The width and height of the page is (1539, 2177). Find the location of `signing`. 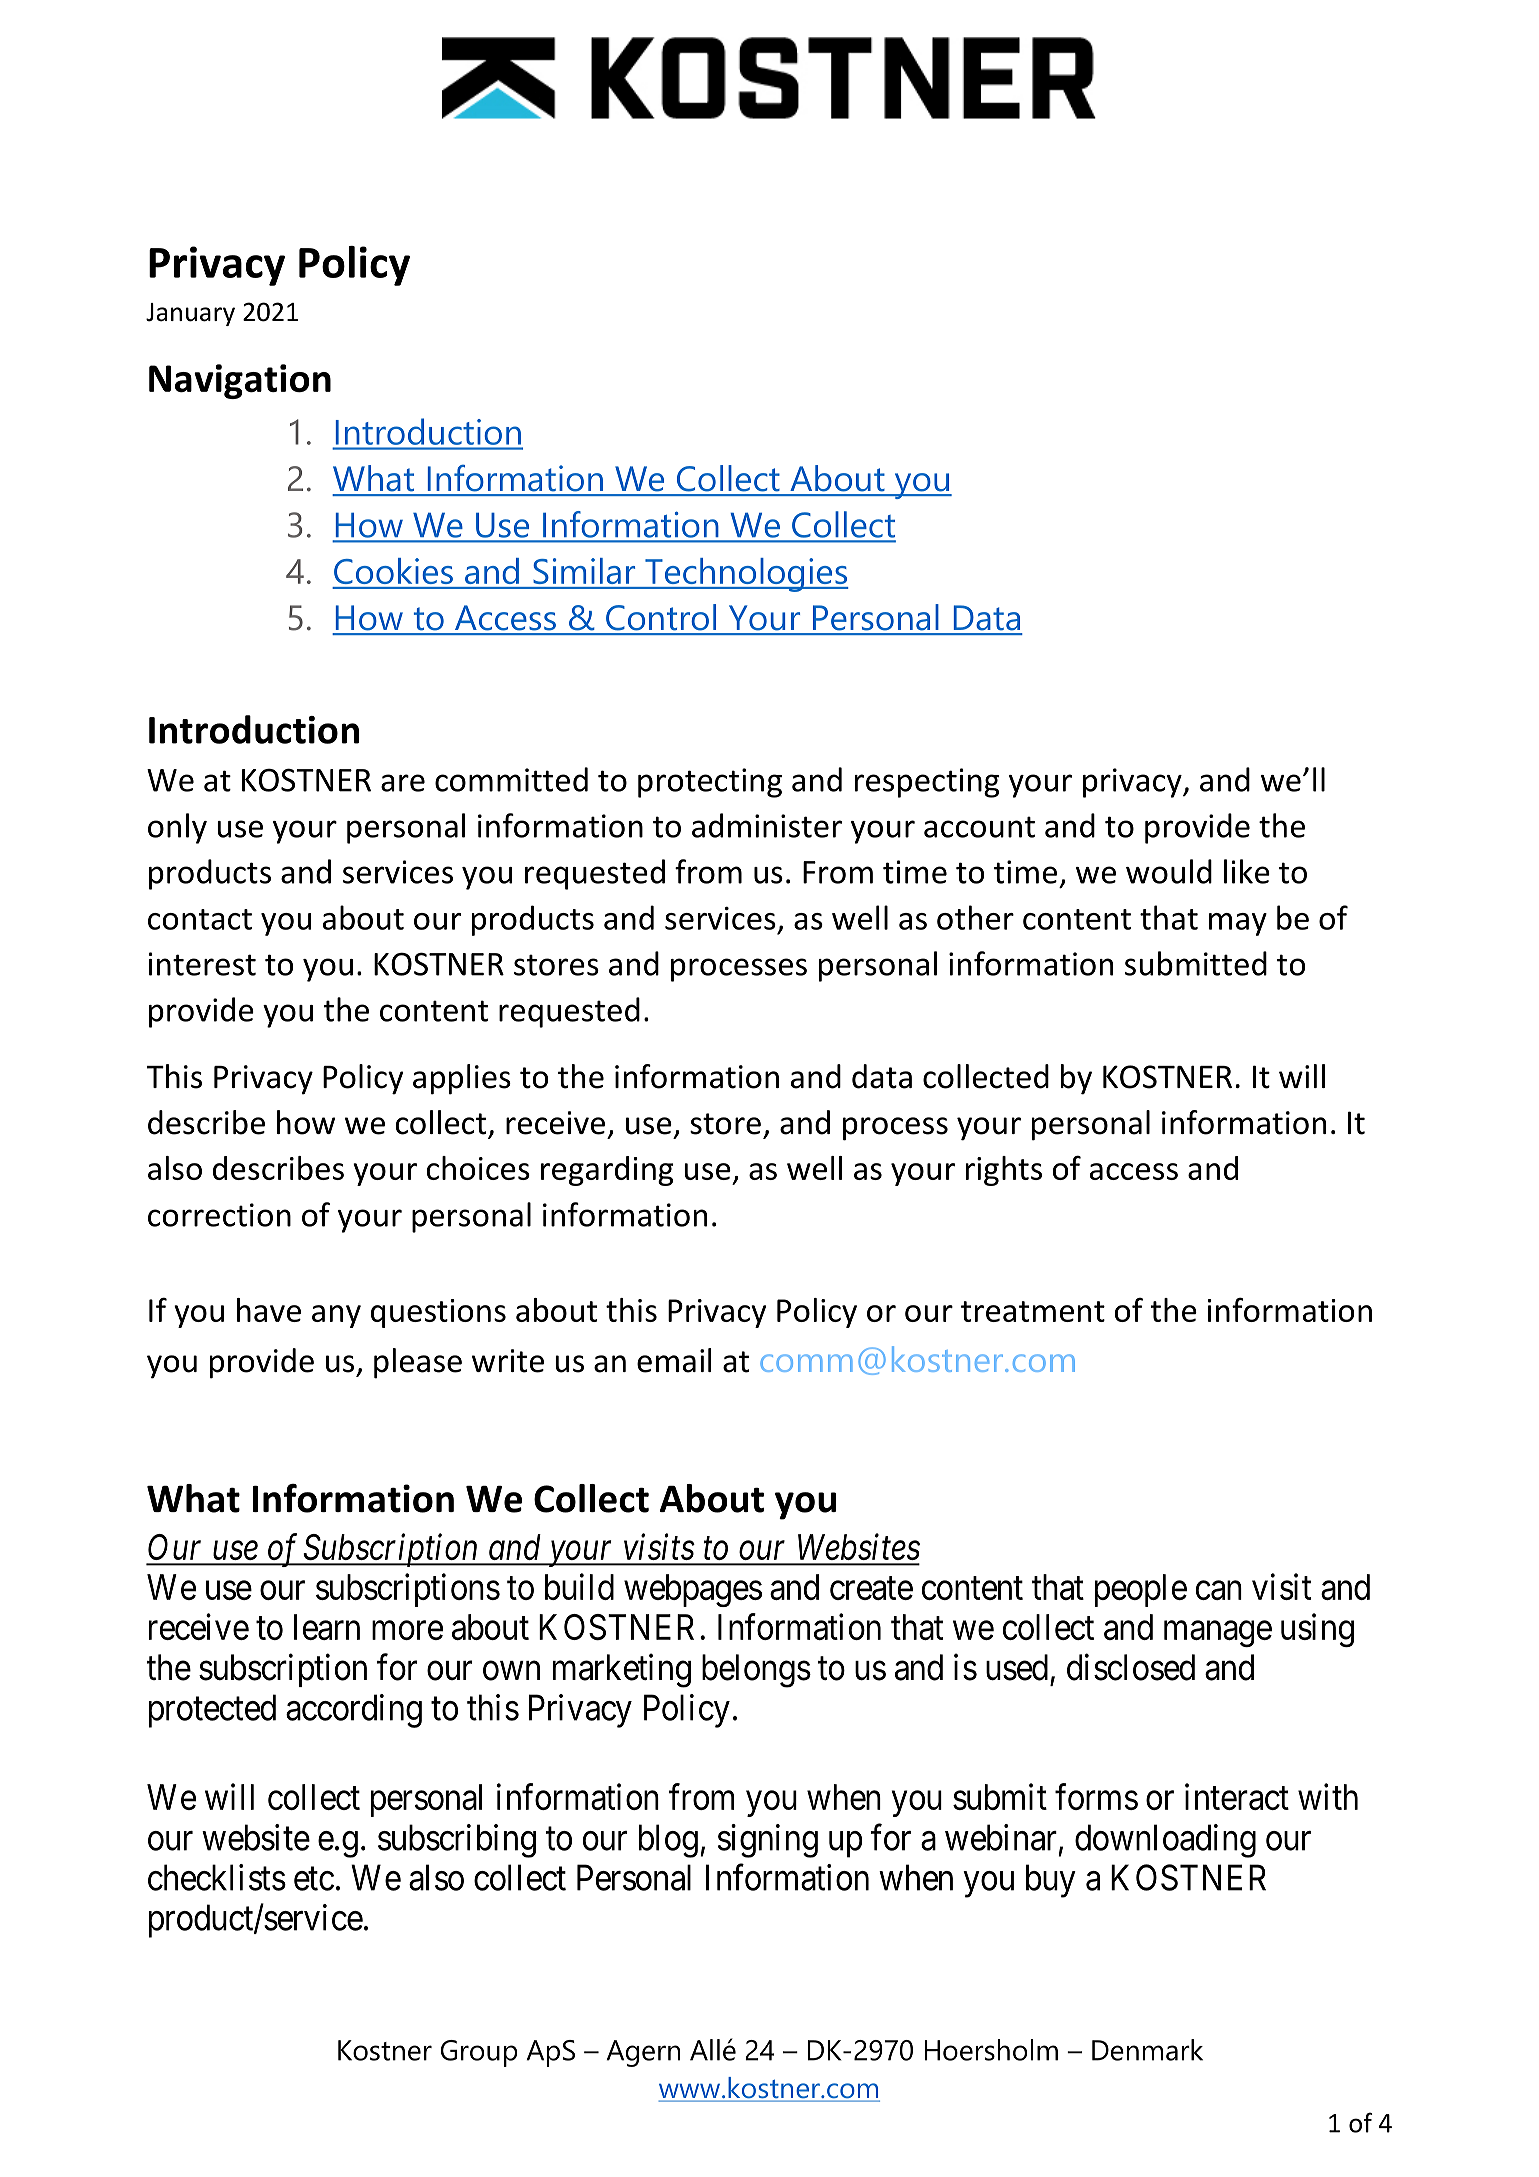

signing is located at coordinates (768, 1841).
